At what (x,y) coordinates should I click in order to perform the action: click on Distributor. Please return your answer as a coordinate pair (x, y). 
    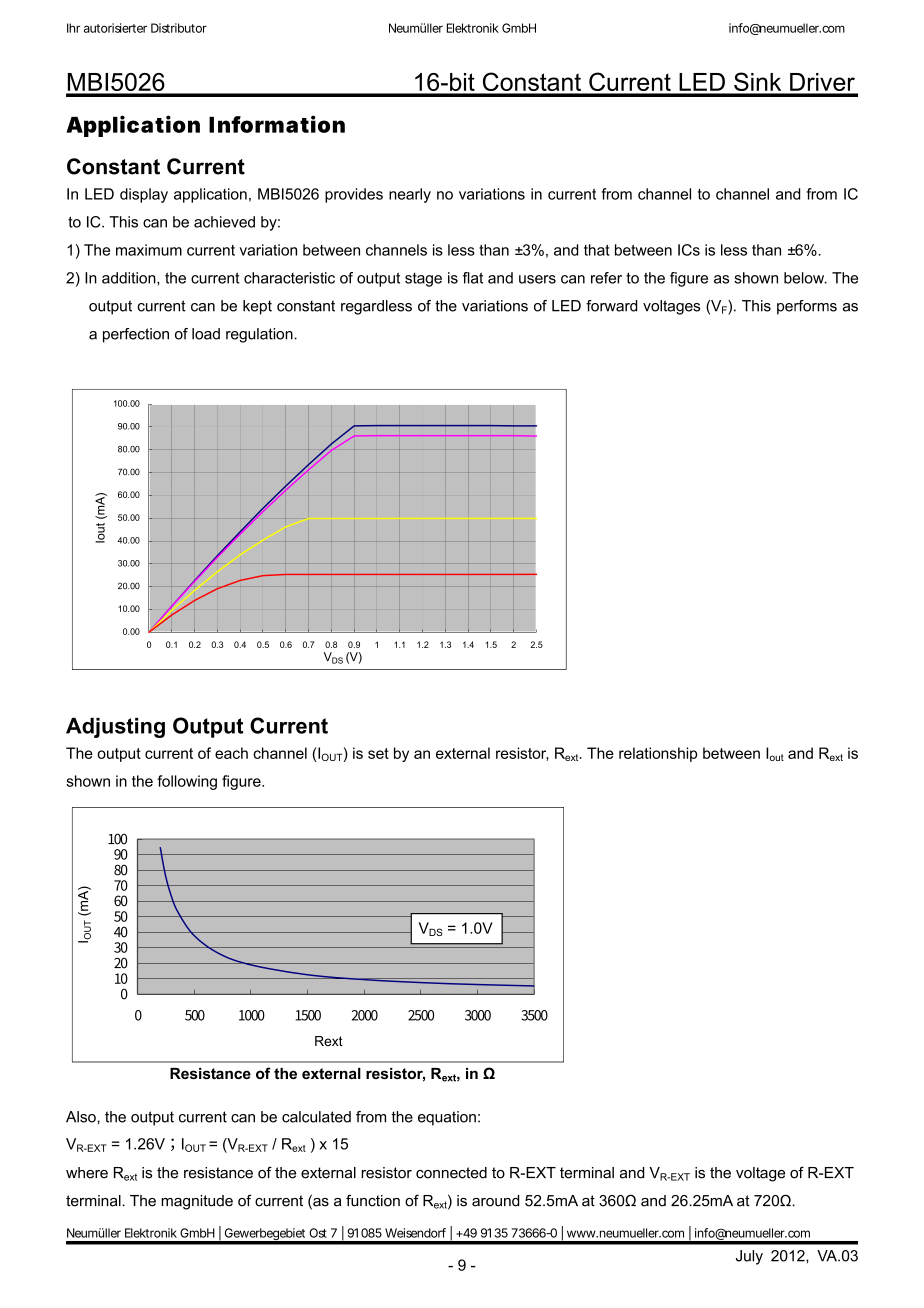
    Looking at the image, I should click on (179, 28).
